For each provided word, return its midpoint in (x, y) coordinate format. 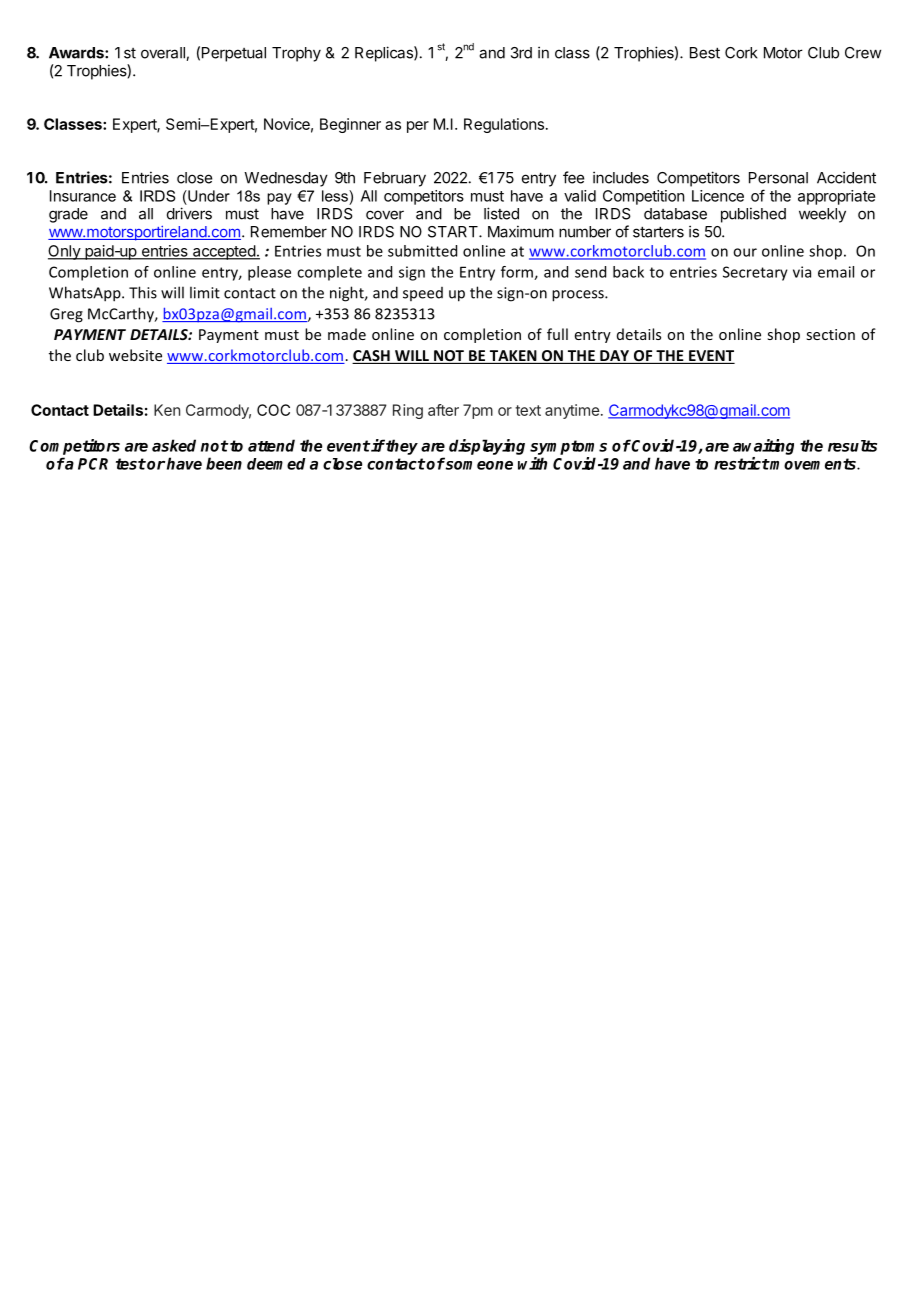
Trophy (296, 54)
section (830, 334)
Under (208, 196)
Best (705, 53)
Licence (718, 196)
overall (164, 54)
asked (174, 445)
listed (501, 213)
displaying (487, 447)
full (557, 334)
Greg (66, 315)
